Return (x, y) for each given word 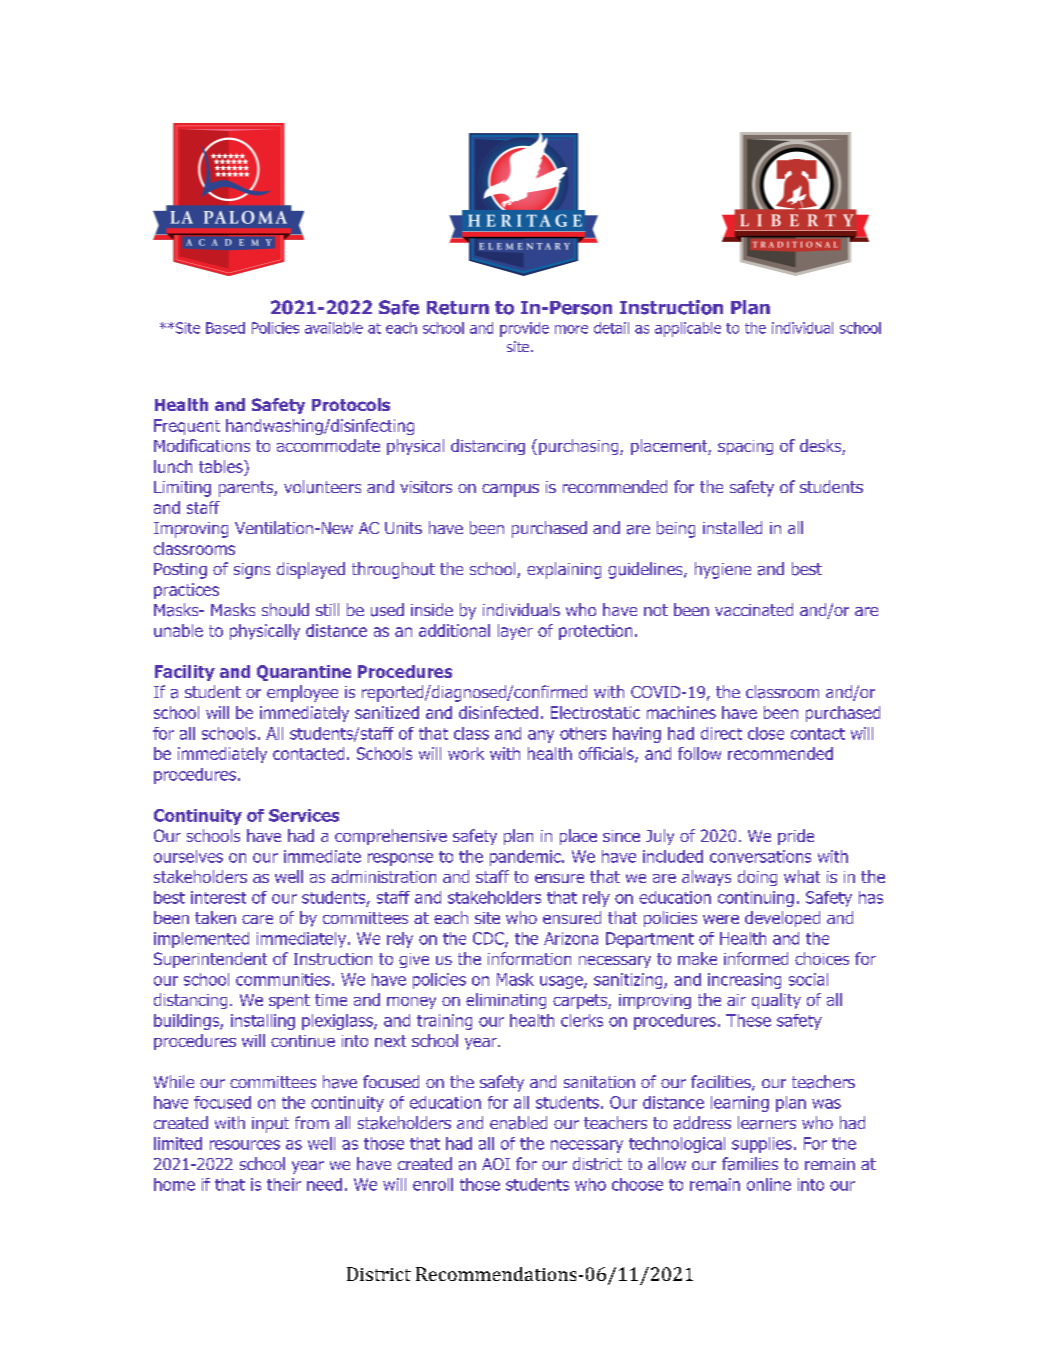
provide (524, 329)
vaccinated (754, 609)
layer (515, 632)
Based (225, 328)
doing (757, 878)
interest (218, 897)
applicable (688, 329)
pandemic (526, 858)
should (285, 610)
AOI (496, 1164)
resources (245, 1145)
